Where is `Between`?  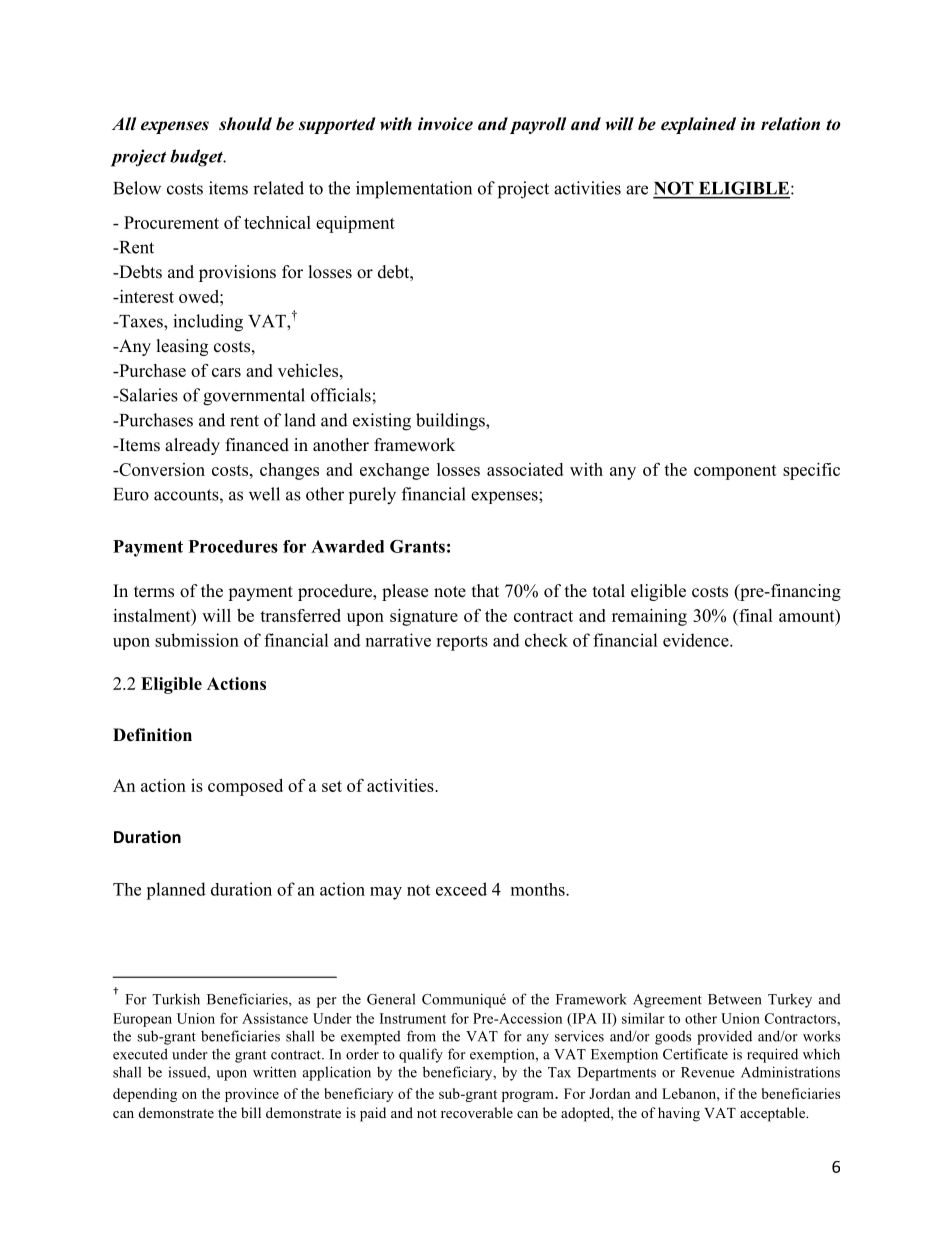 Between is located at coordinates (735, 999).
